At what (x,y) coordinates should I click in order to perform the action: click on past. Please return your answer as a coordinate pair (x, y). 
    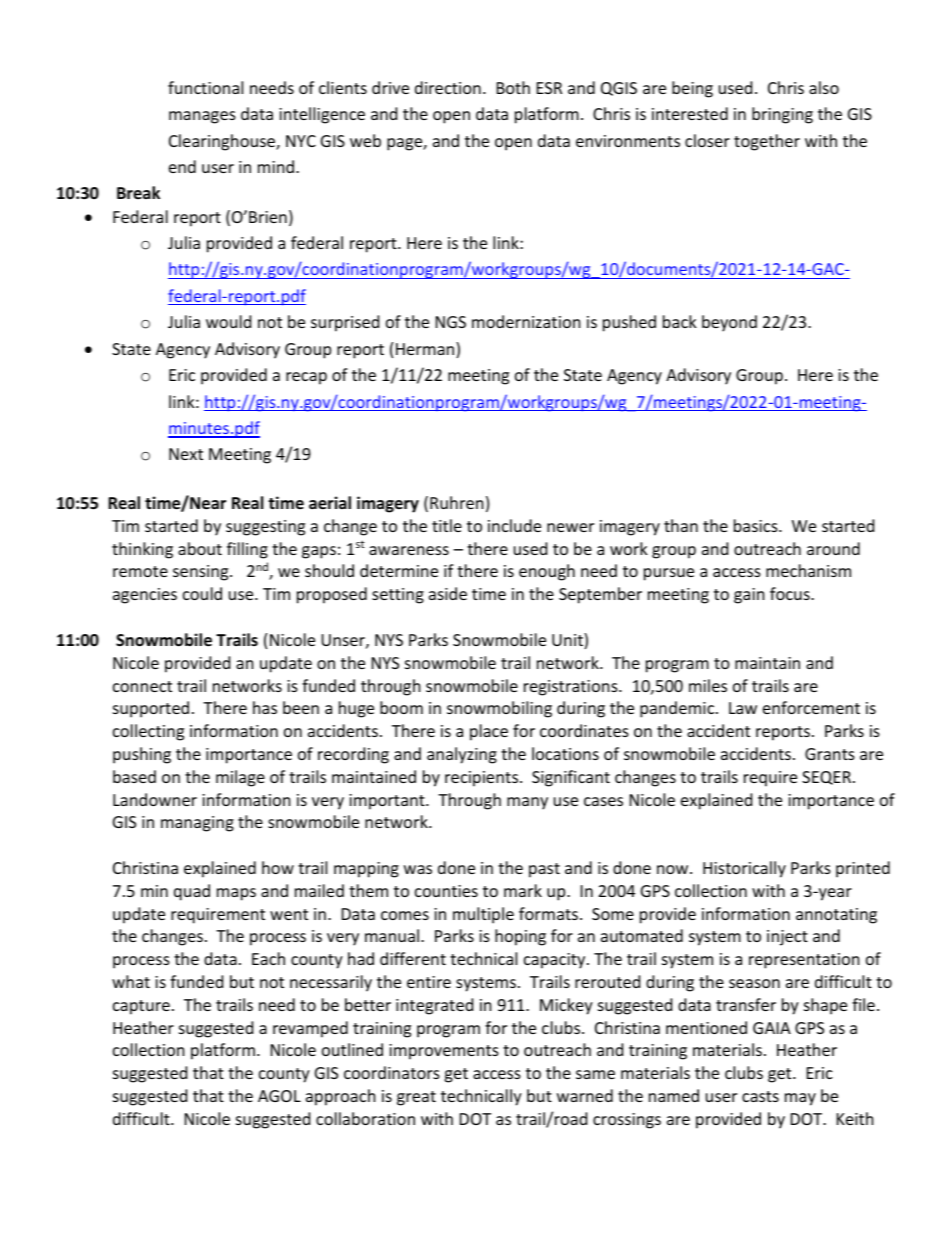
    Looking at the image, I should click on (544, 870).
